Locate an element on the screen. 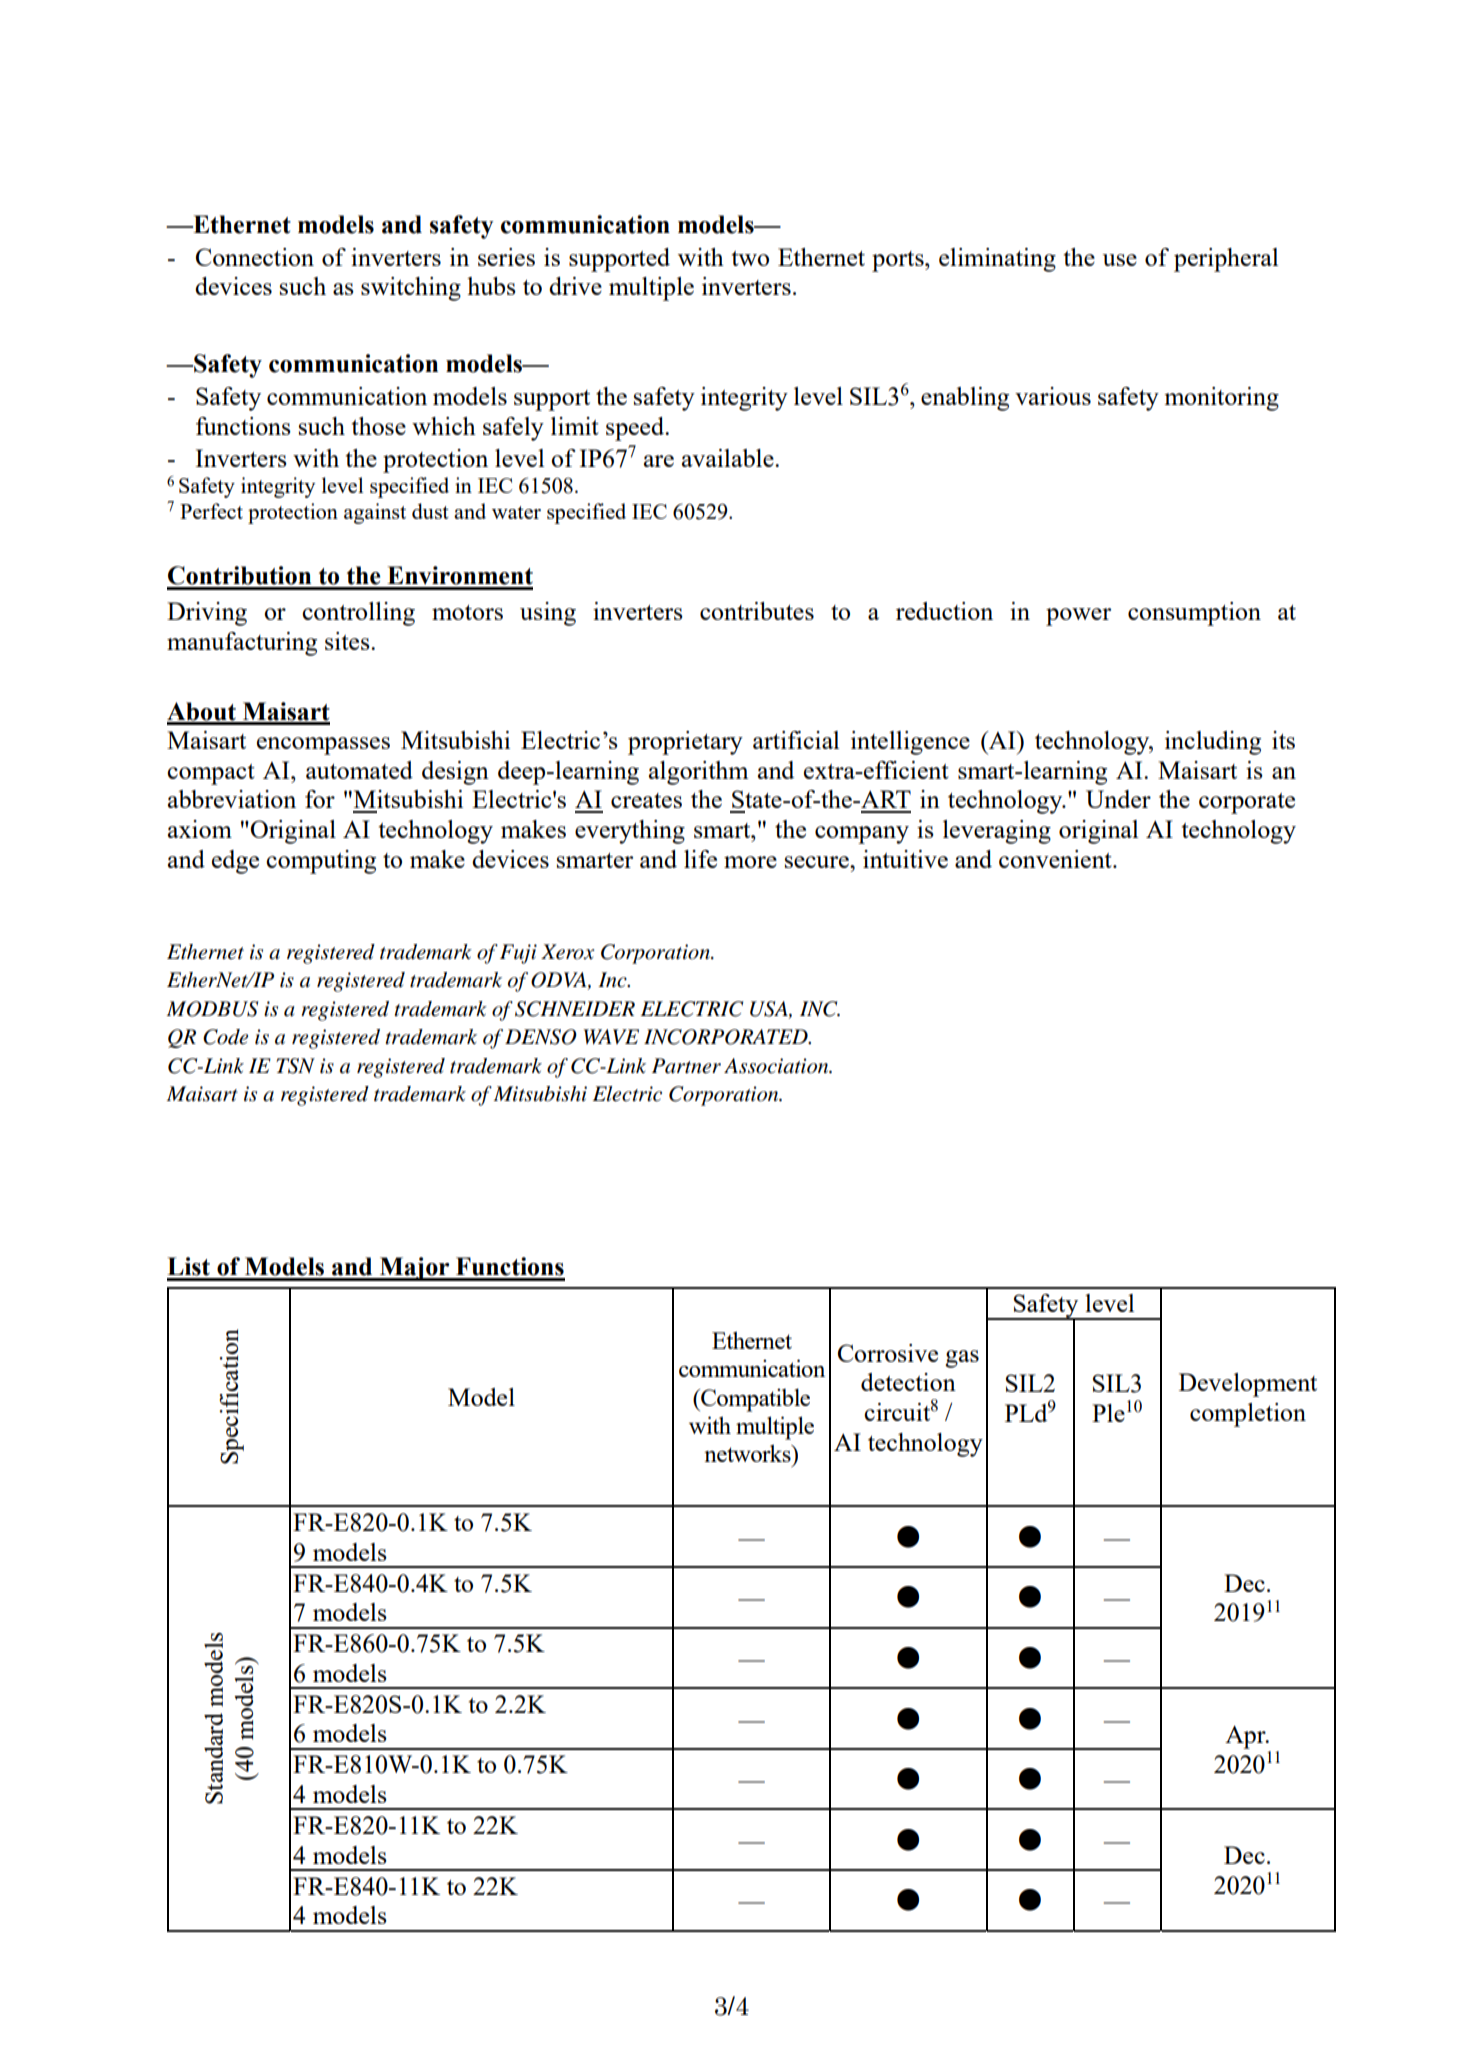 This screenshot has width=1463, height=2070. Compatible is located at coordinates (754, 1400).
